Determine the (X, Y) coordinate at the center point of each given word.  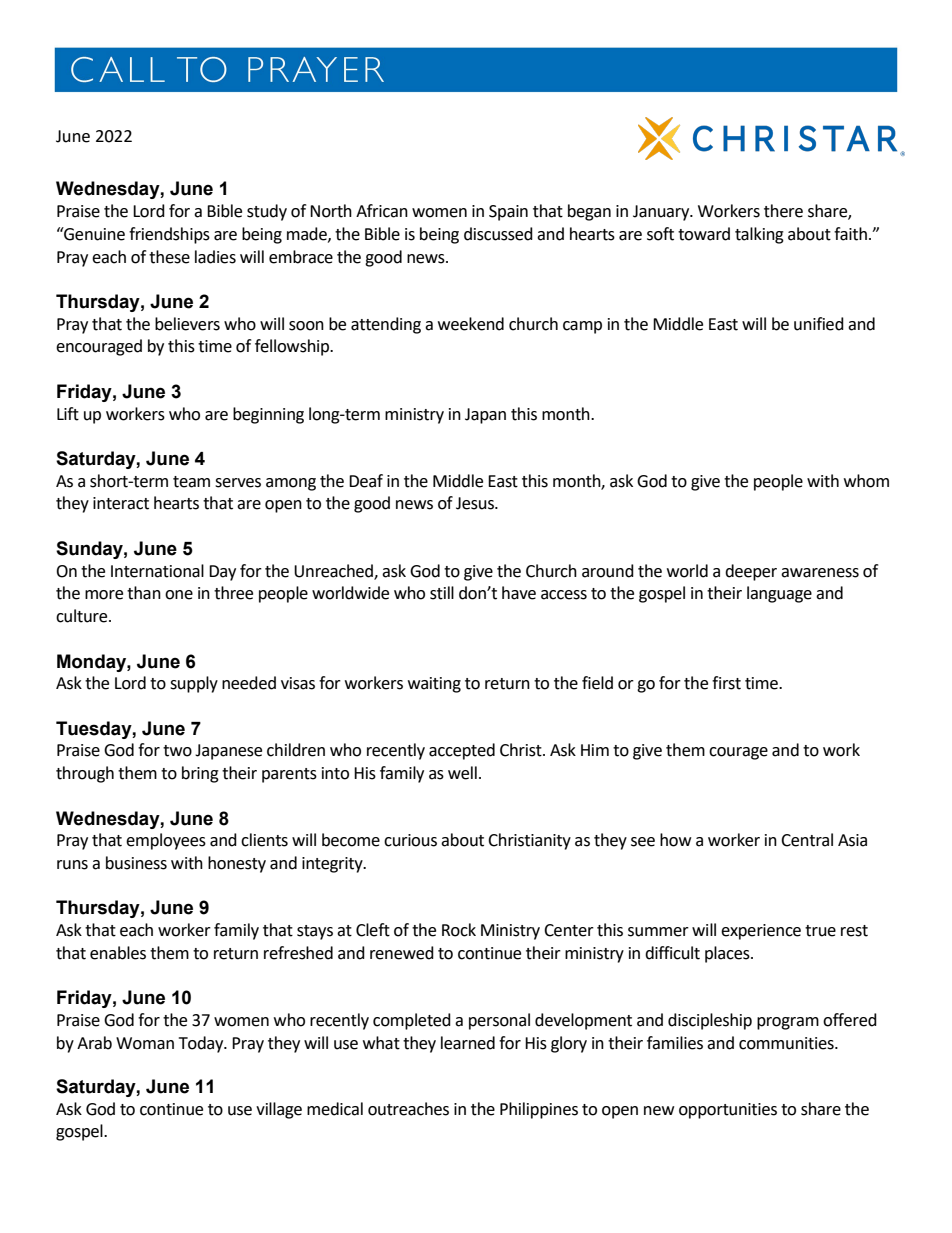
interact (121, 503)
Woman (145, 1043)
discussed (498, 234)
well (462, 773)
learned (468, 1043)
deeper (751, 572)
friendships (169, 235)
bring (200, 774)
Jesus (476, 503)
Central (807, 840)
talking (759, 235)
